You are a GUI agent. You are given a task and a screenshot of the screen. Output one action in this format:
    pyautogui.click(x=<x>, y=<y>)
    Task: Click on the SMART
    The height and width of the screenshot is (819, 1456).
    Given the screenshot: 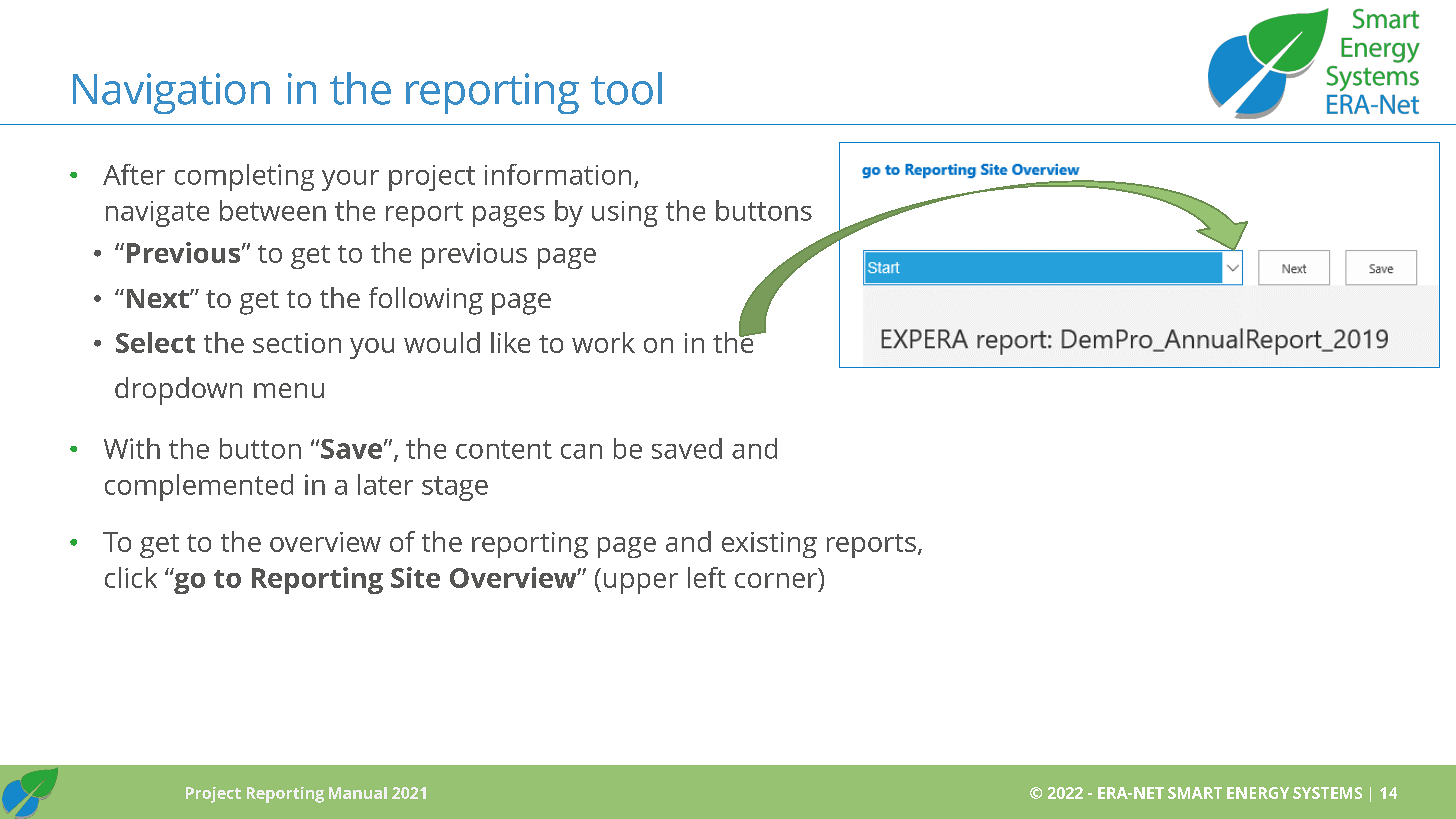 What is the action you would take?
    pyautogui.click(x=1195, y=793)
